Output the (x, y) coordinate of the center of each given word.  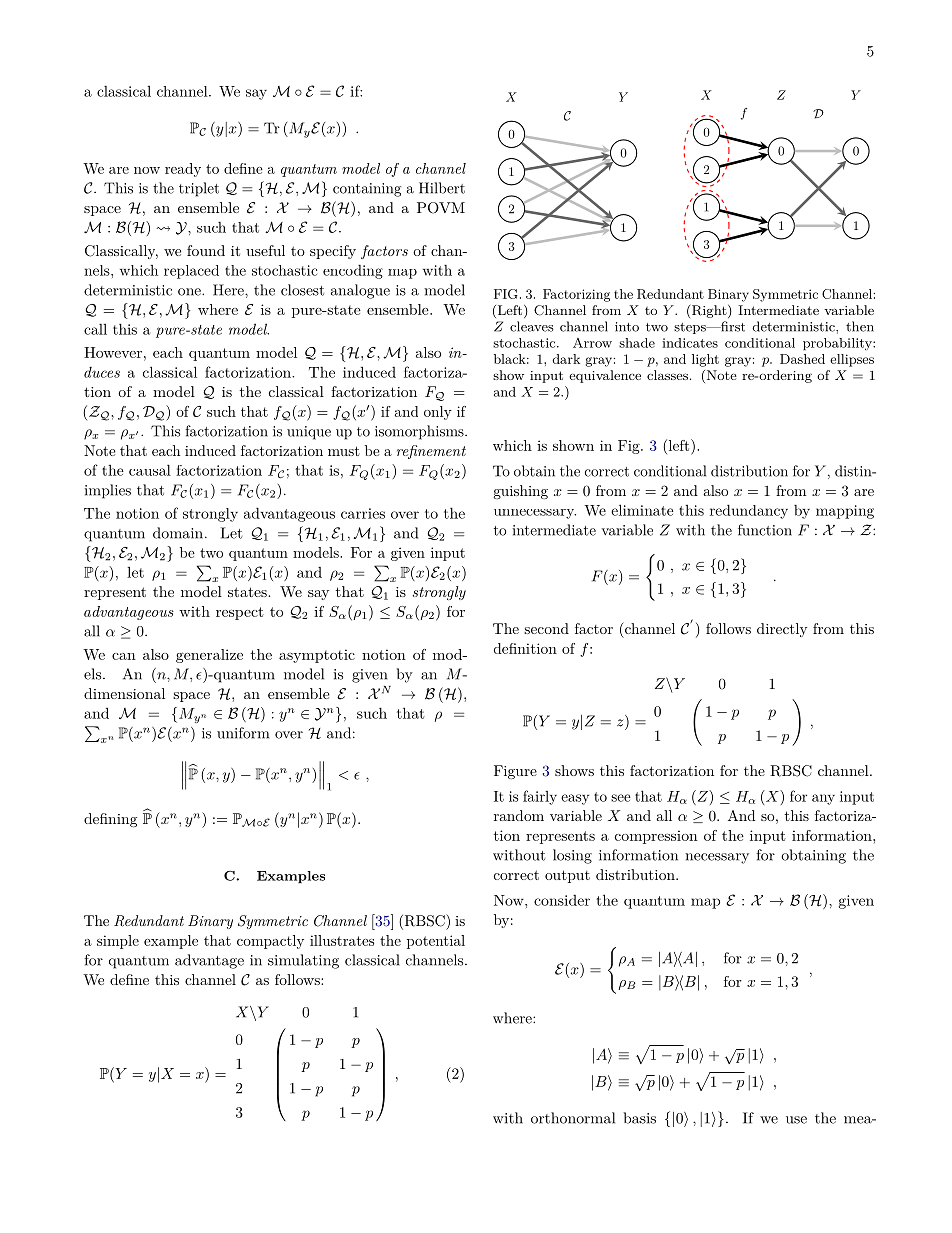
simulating (303, 961)
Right (710, 311)
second (546, 628)
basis (639, 1118)
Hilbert (442, 188)
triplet (199, 189)
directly (782, 630)
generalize (209, 656)
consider (562, 900)
